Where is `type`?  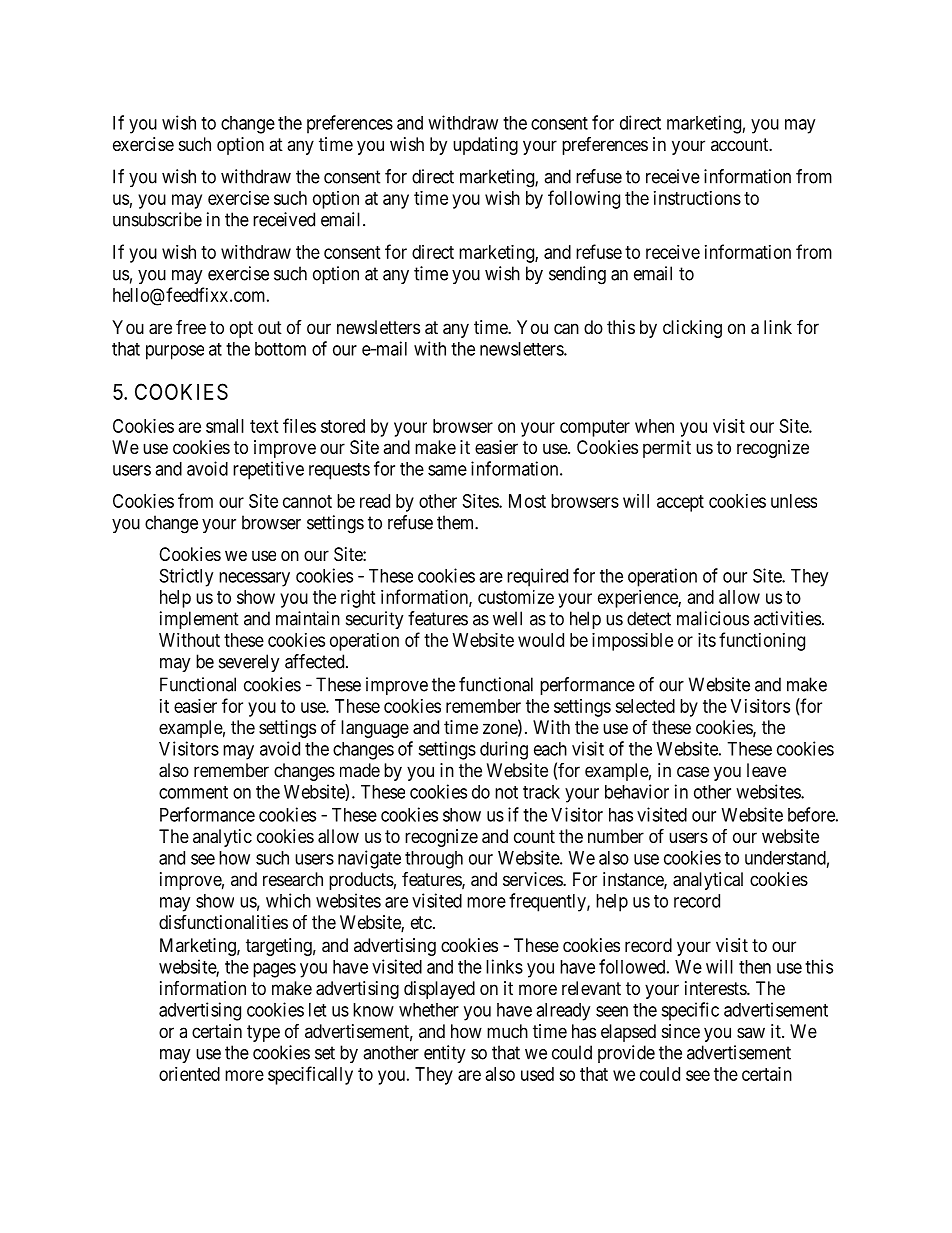
type is located at coordinates (263, 1033).
